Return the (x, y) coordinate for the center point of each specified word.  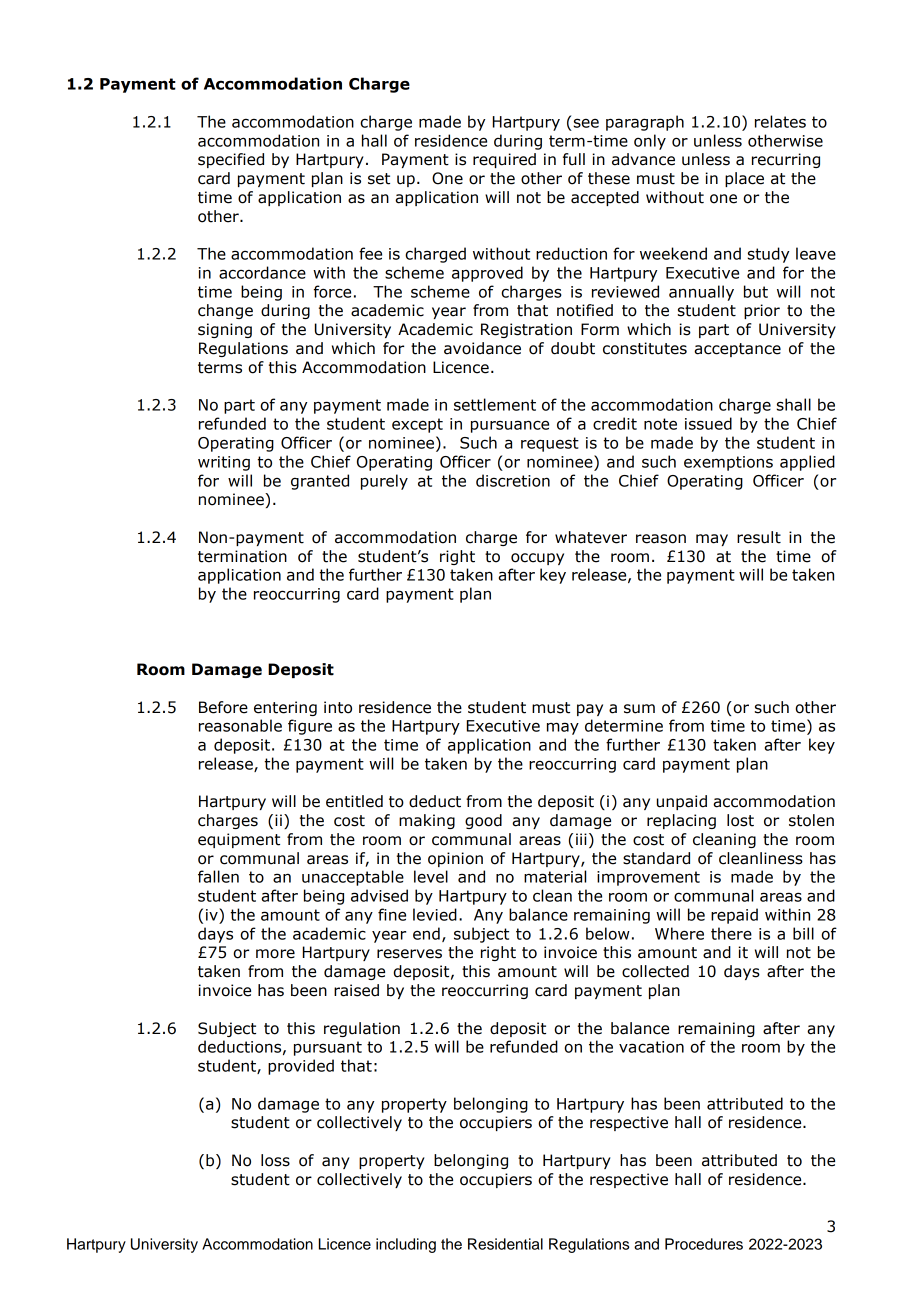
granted (320, 482)
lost (740, 820)
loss (275, 1160)
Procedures (704, 1244)
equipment (239, 840)
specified (231, 160)
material (555, 876)
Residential (505, 1244)
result (759, 537)
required (504, 160)
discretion (513, 480)
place (744, 179)
